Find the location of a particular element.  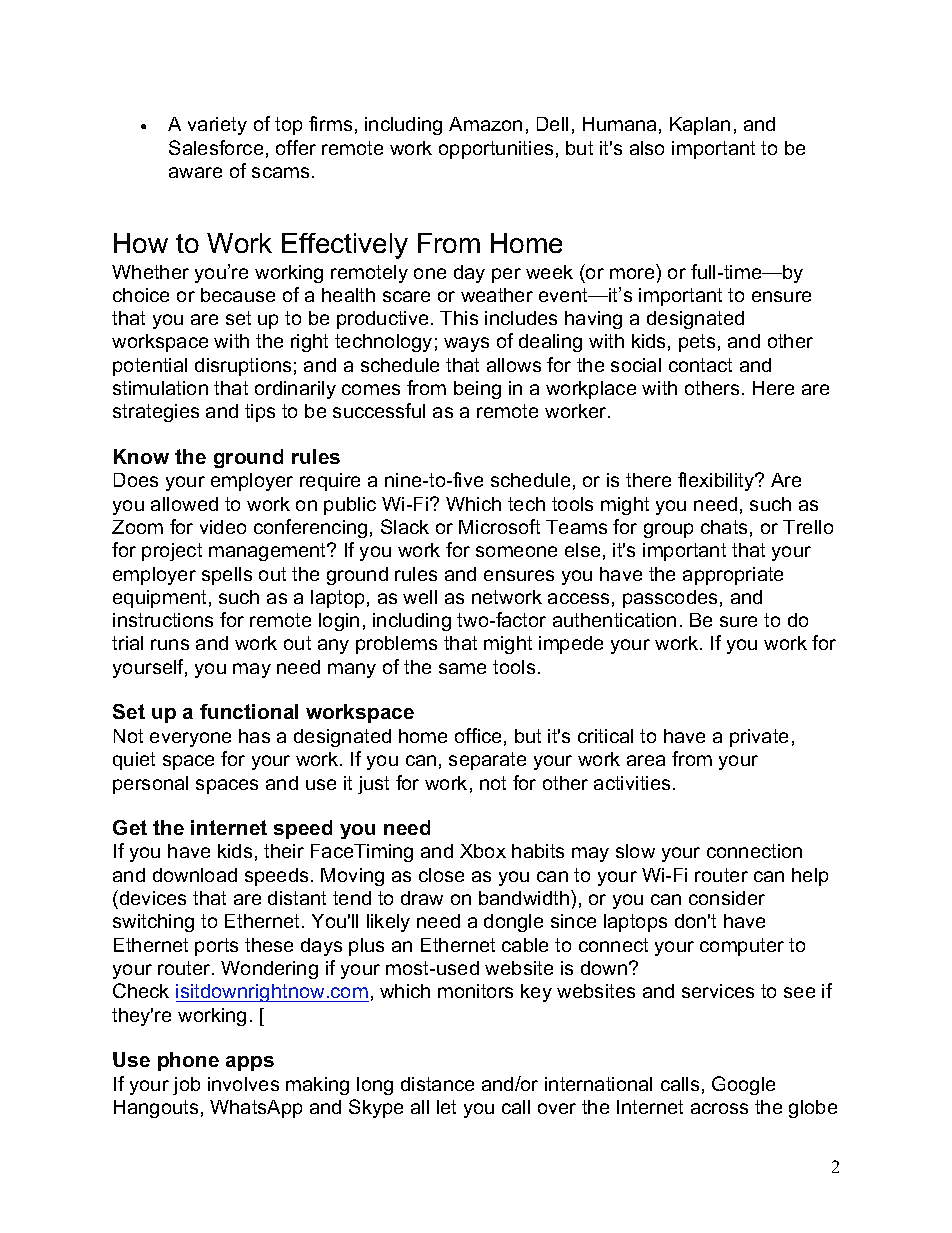

opportunities is located at coordinates (496, 150).
